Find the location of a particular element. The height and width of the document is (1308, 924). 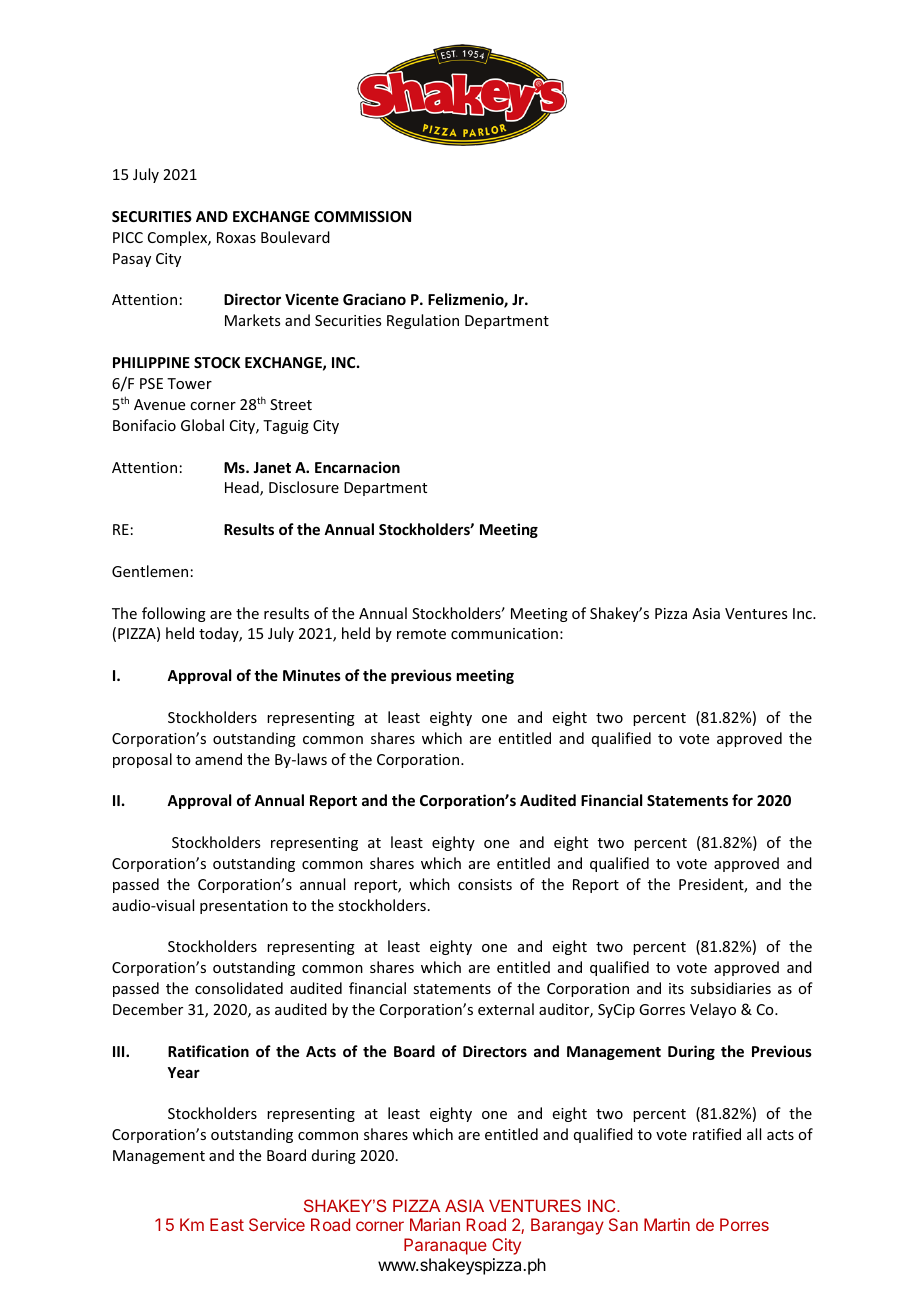

COMMISSION is located at coordinates (362, 216).
